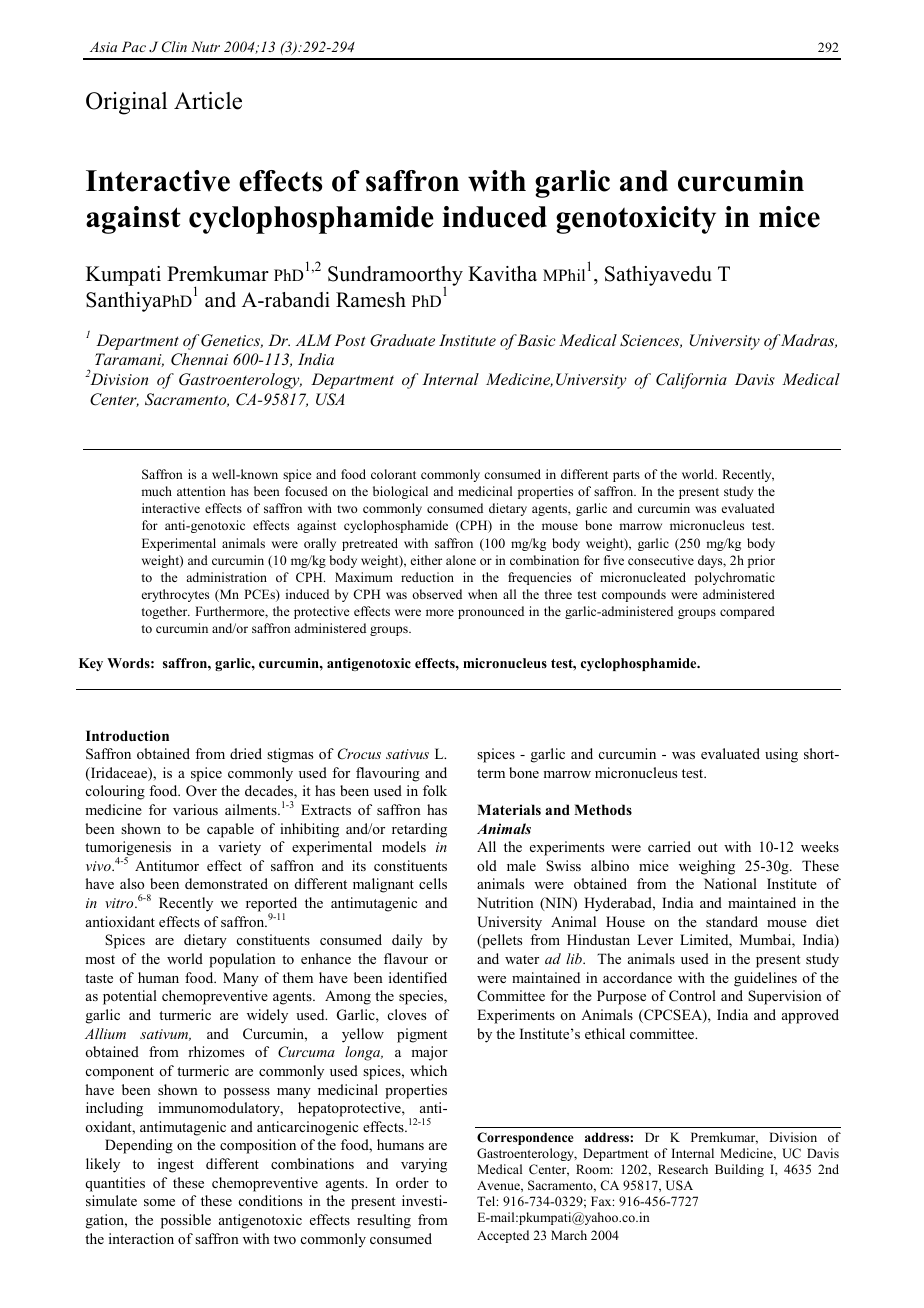  Describe the element at coordinates (156, 491) in the page. I see `much` at that location.
